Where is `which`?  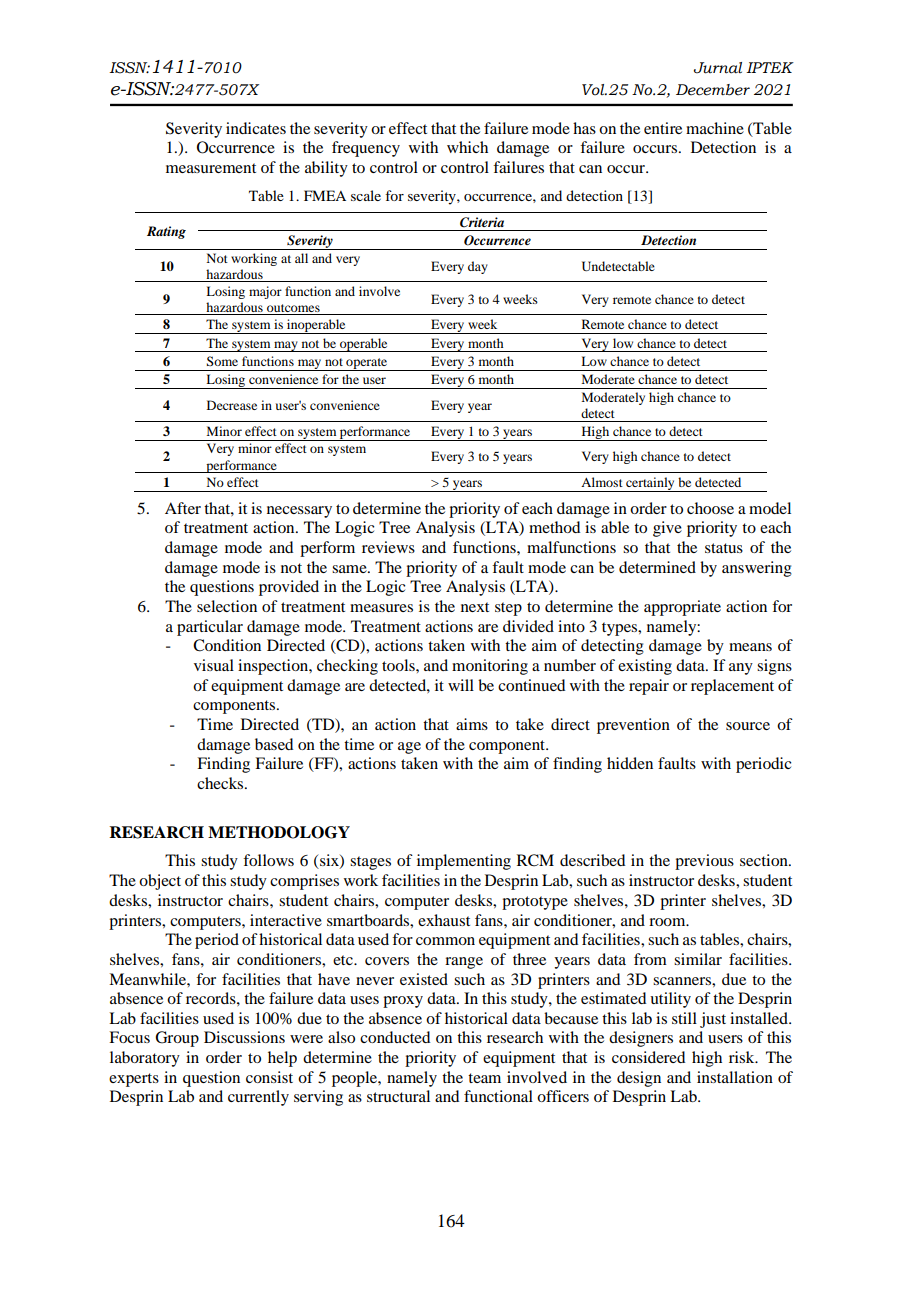
which is located at coordinates (467, 147).
